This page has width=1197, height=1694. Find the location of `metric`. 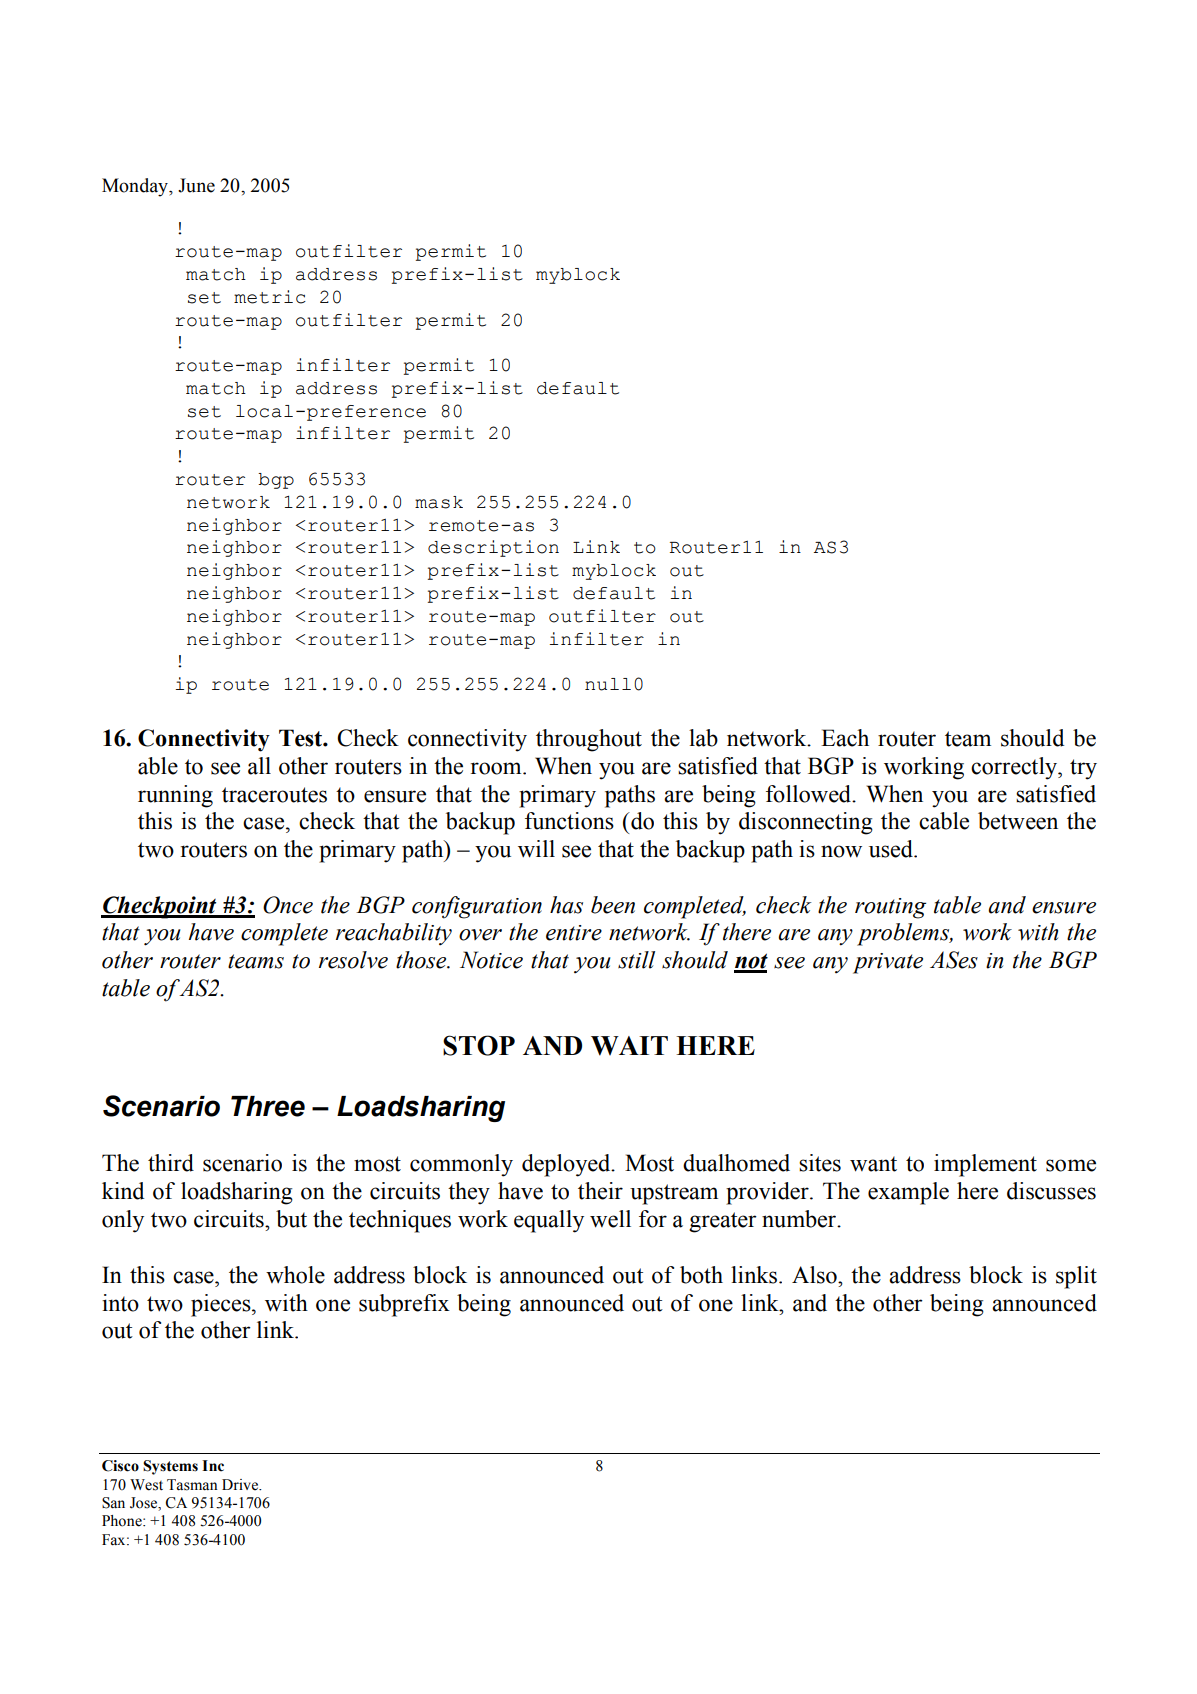

metric is located at coordinates (270, 297).
